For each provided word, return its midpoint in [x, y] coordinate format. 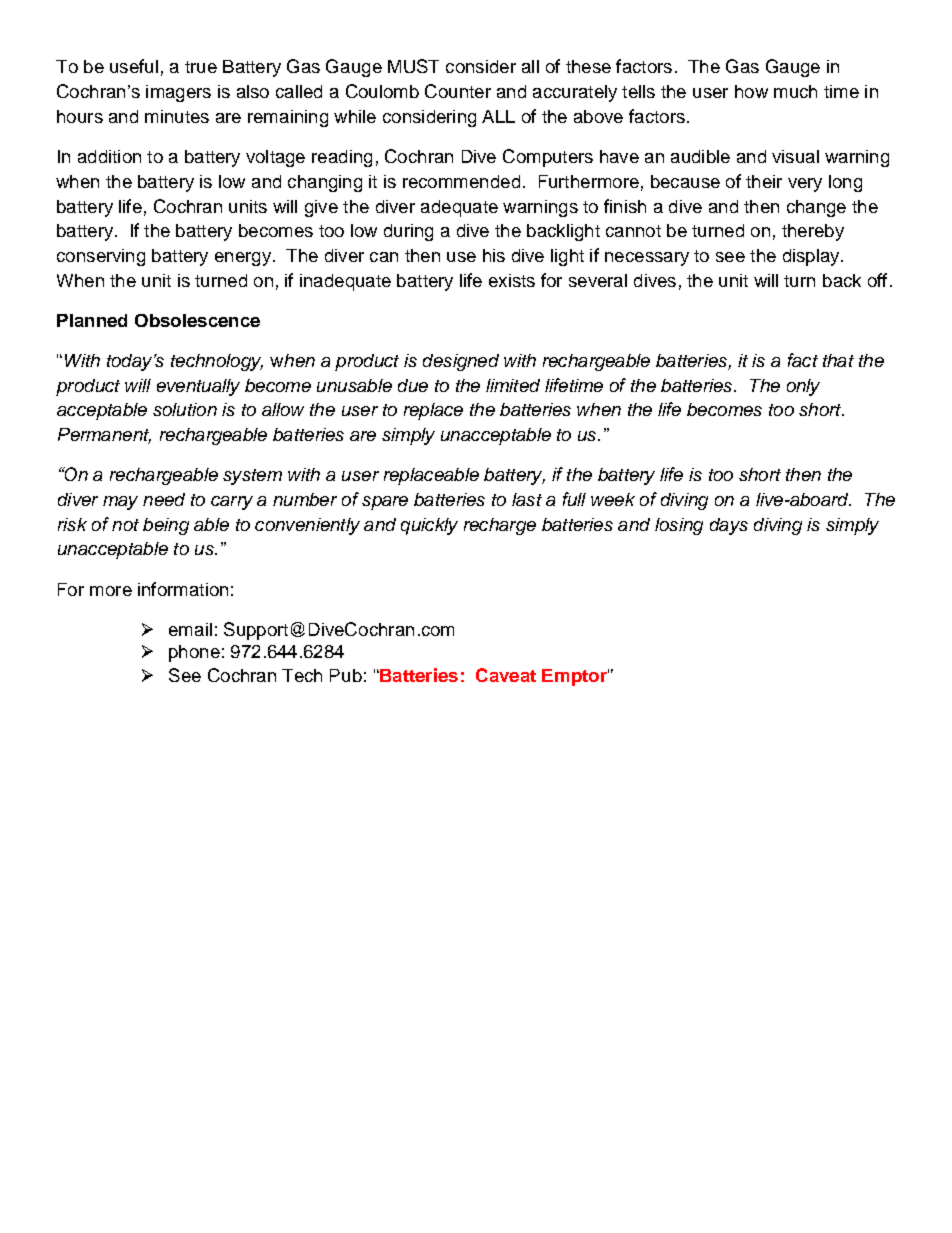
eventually [198, 387]
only [803, 387]
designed [461, 362]
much [795, 91]
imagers [178, 93]
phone [194, 653]
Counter [458, 91]
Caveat [506, 675]
